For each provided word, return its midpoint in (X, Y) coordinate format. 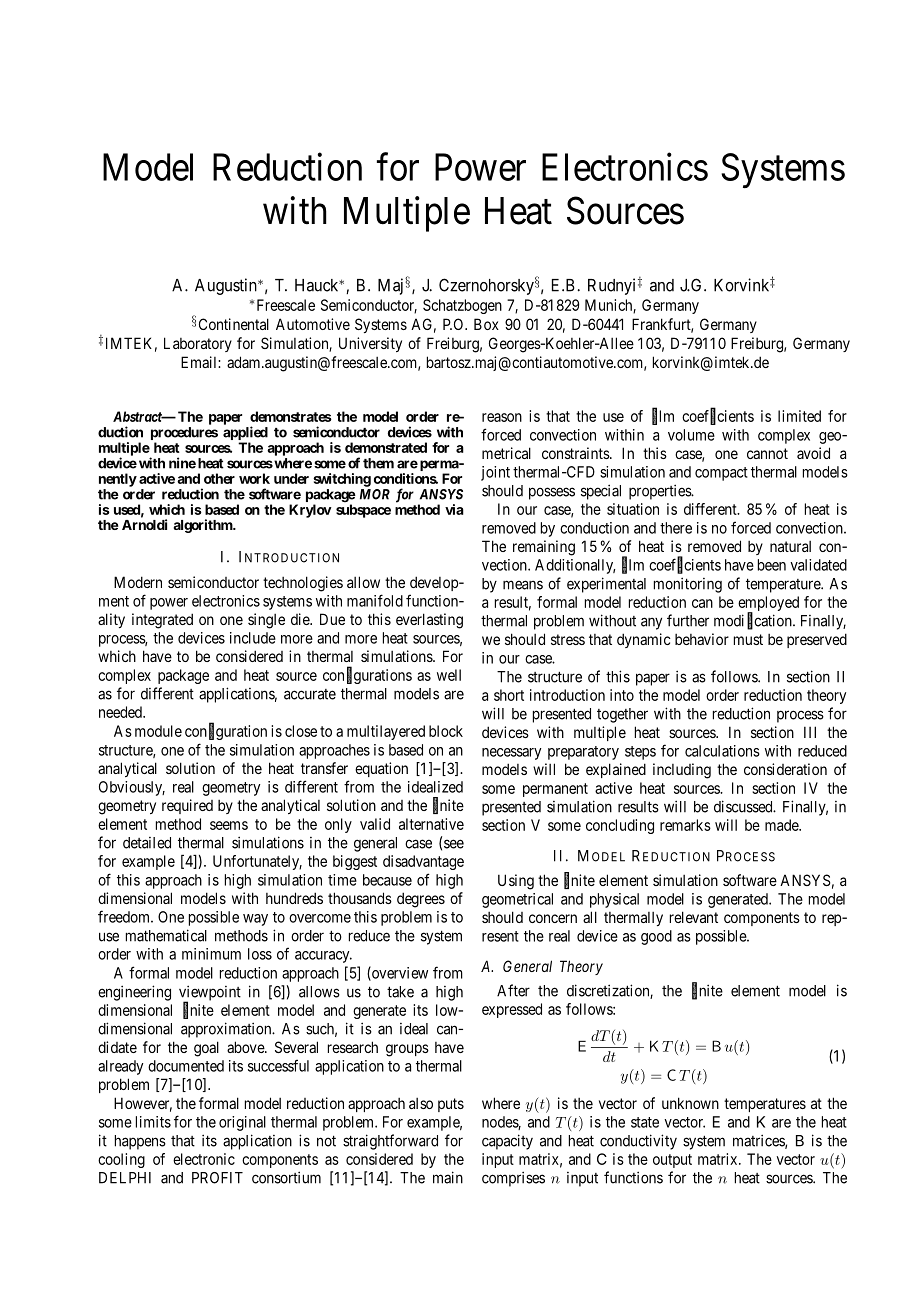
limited (799, 416)
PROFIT (217, 1178)
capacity (507, 1142)
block (446, 731)
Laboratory (198, 344)
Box (486, 324)
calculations (722, 751)
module (158, 731)
